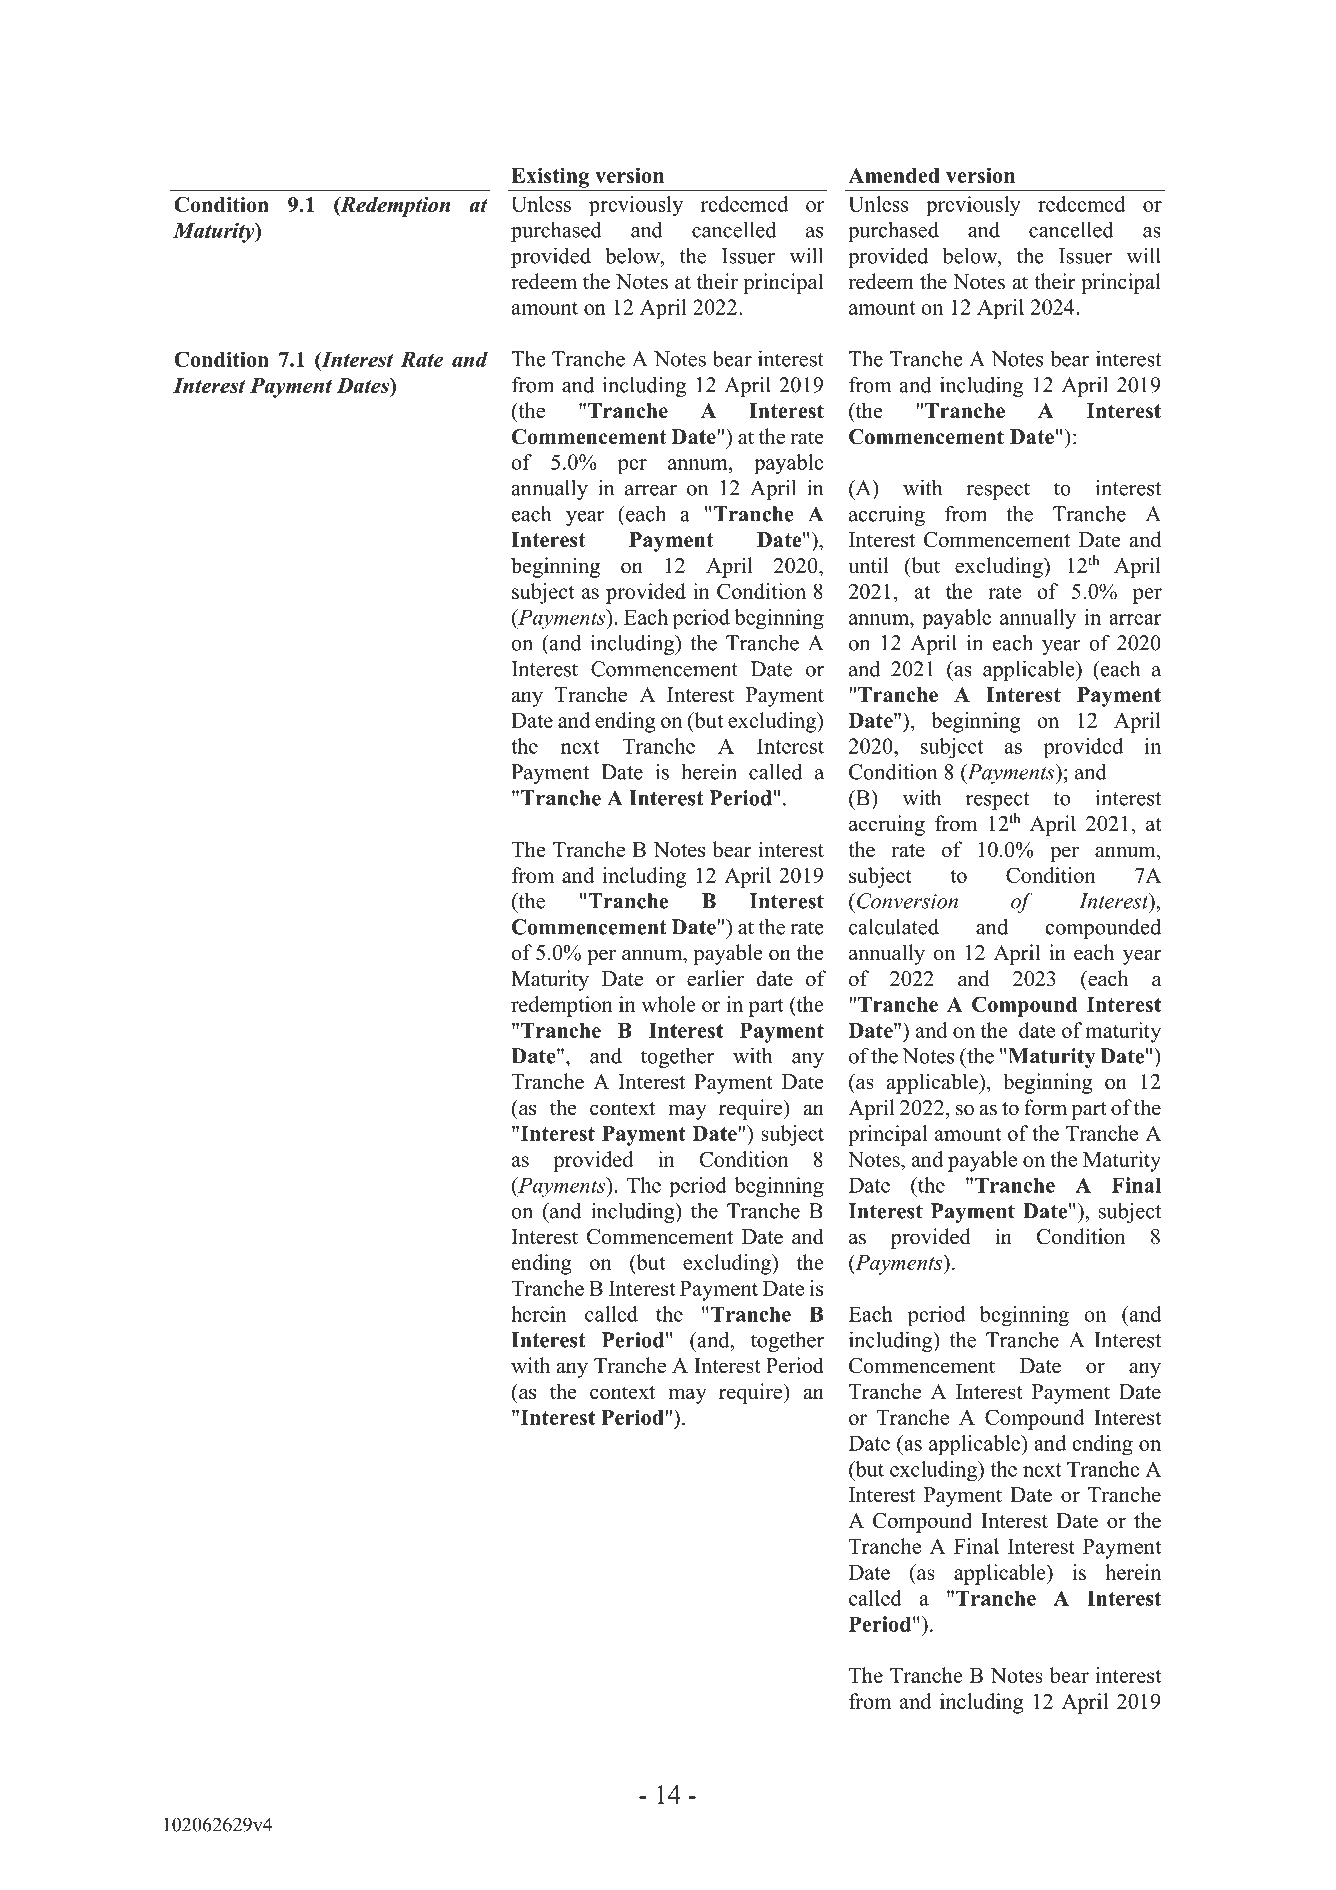  Describe the element at coordinates (894, 175) in the image. I see `Amended` at that location.
